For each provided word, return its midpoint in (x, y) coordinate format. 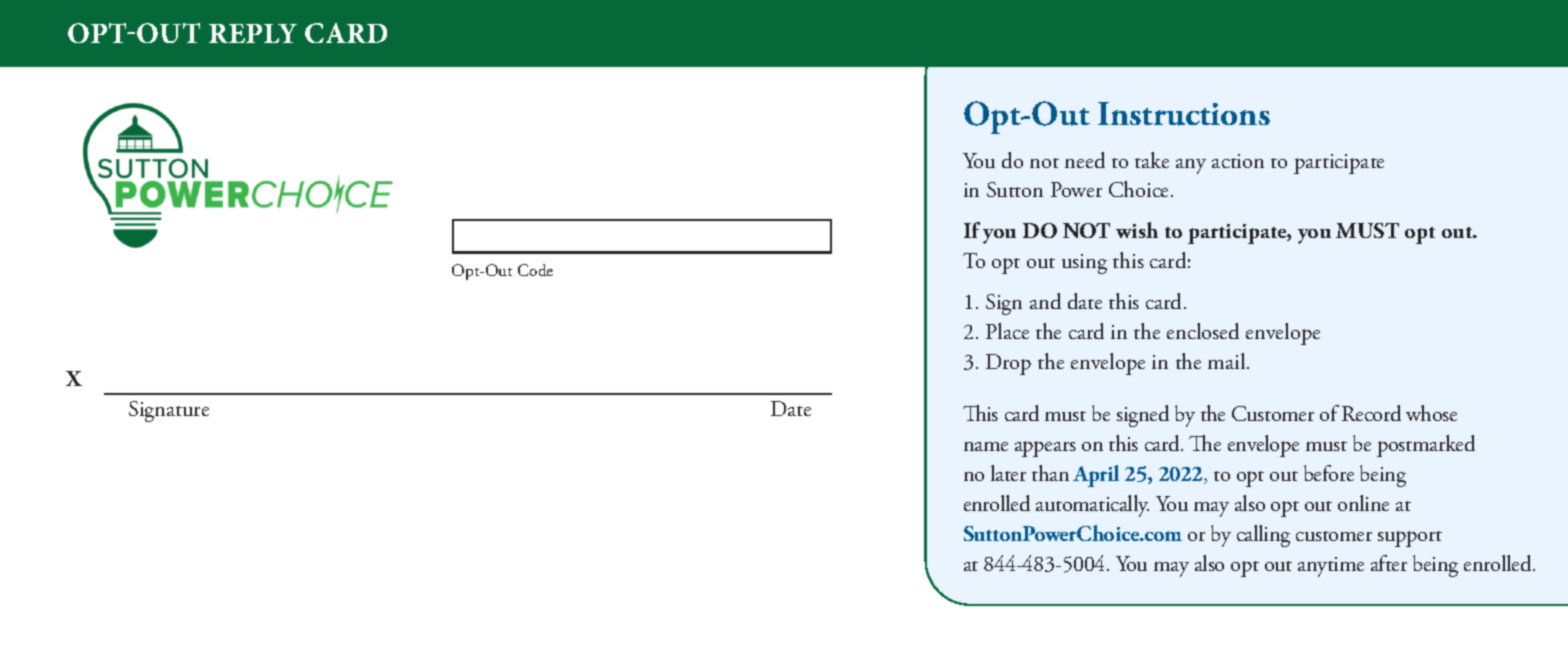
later (1008, 473)
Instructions (1184, 114)
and (1045, 301)
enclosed (1203, 331)
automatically (1092, 506)
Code (535, 270)
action (1238, 161)
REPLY (253, 33)
